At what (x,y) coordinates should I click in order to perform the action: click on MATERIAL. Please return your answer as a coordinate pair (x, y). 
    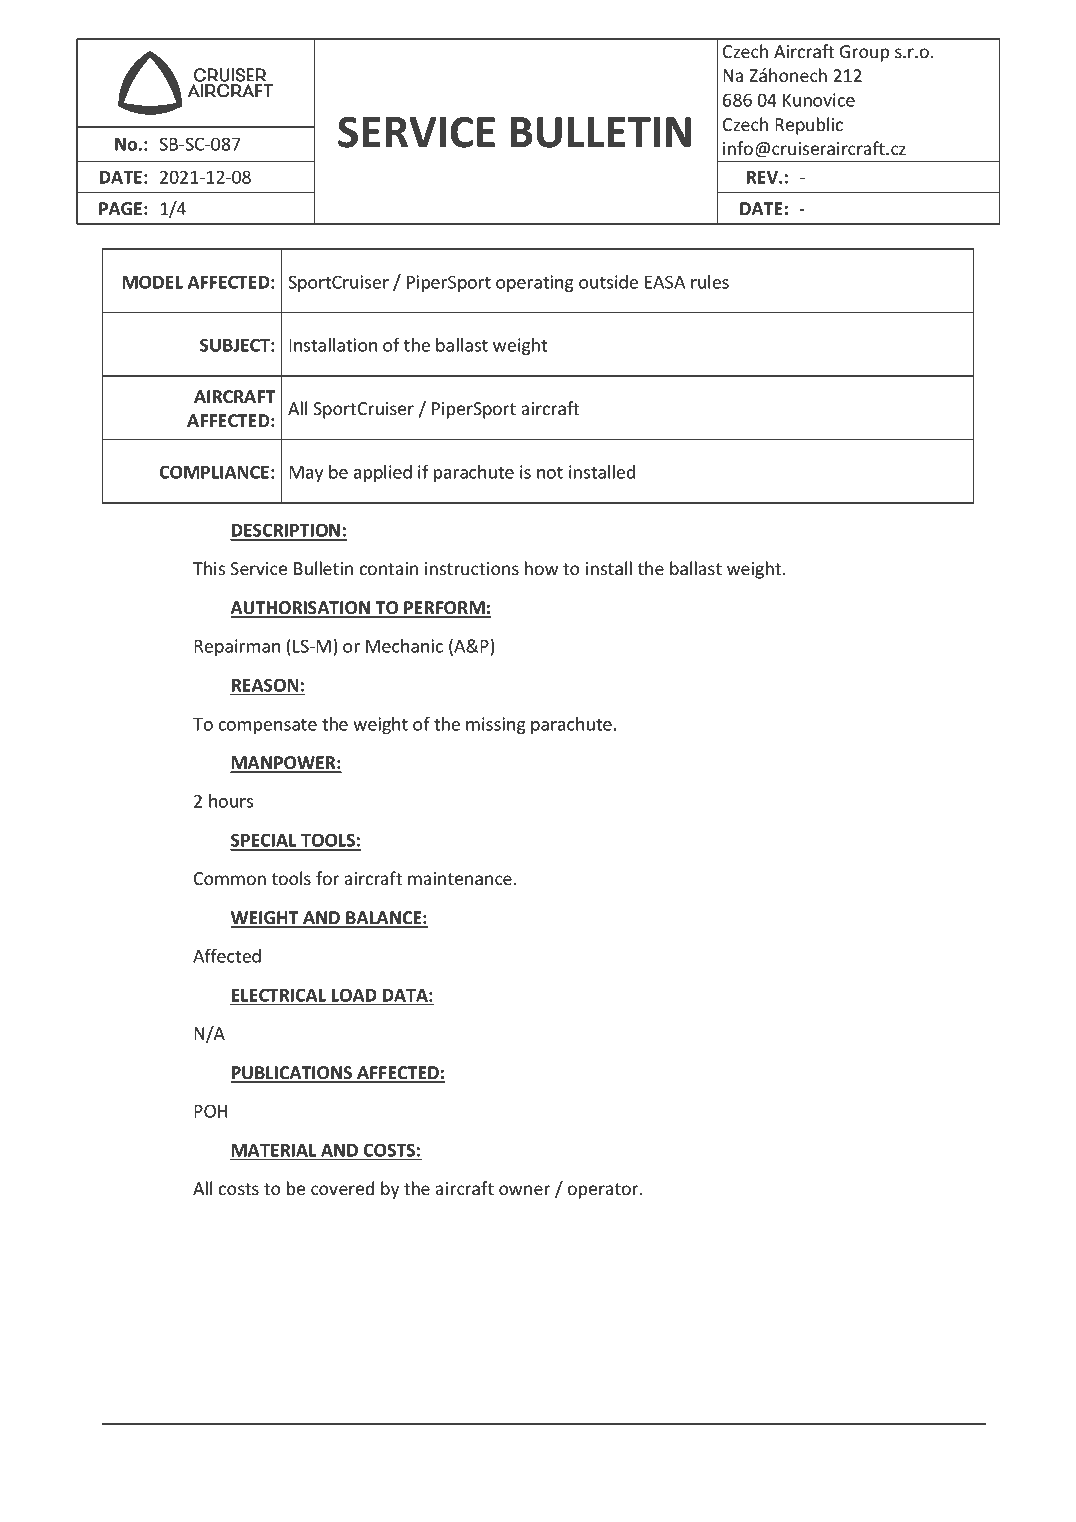
    Looking at the image, I should click on (274, 1150).
